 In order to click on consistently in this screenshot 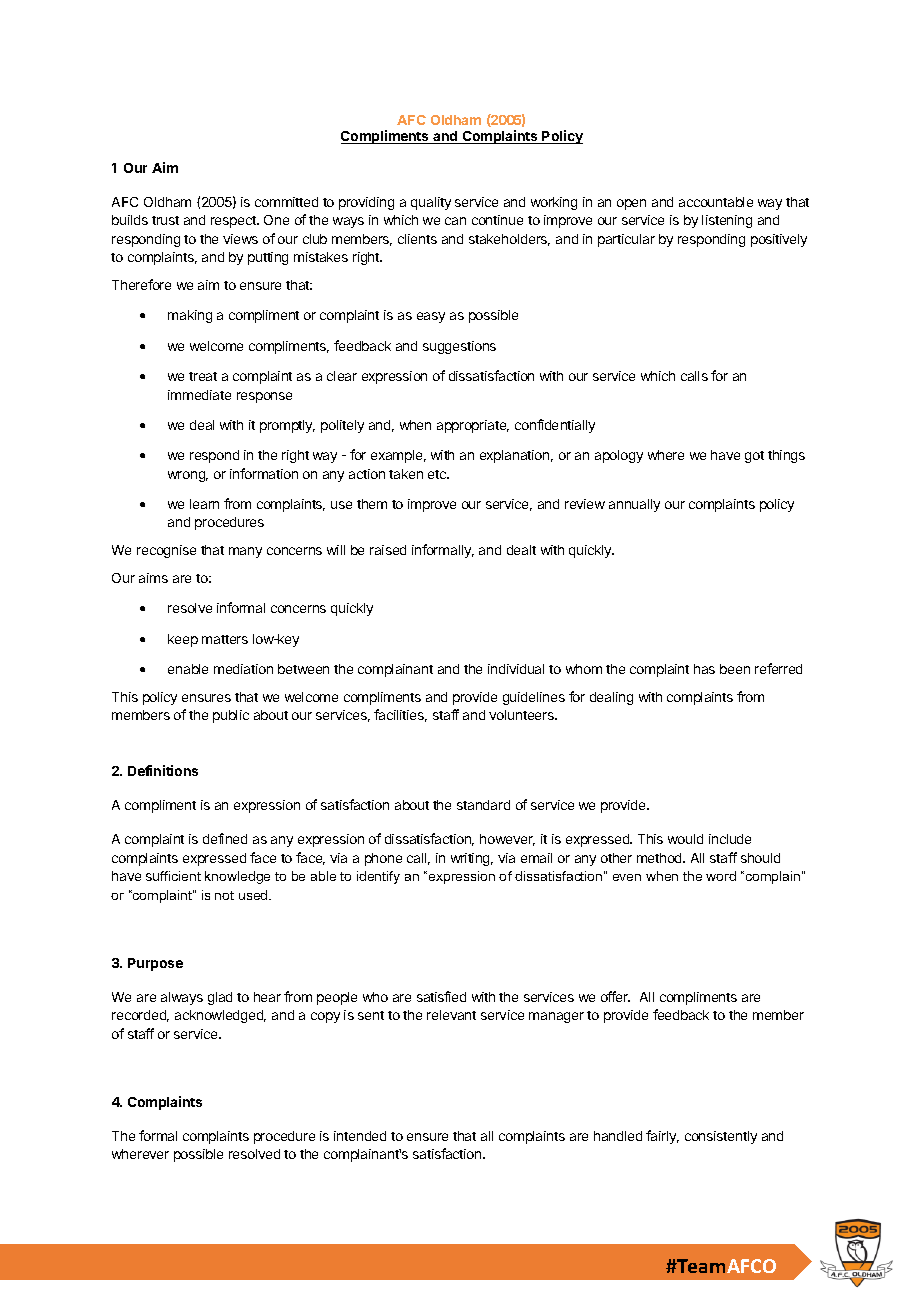, I will do `click(721, 1137)`.
